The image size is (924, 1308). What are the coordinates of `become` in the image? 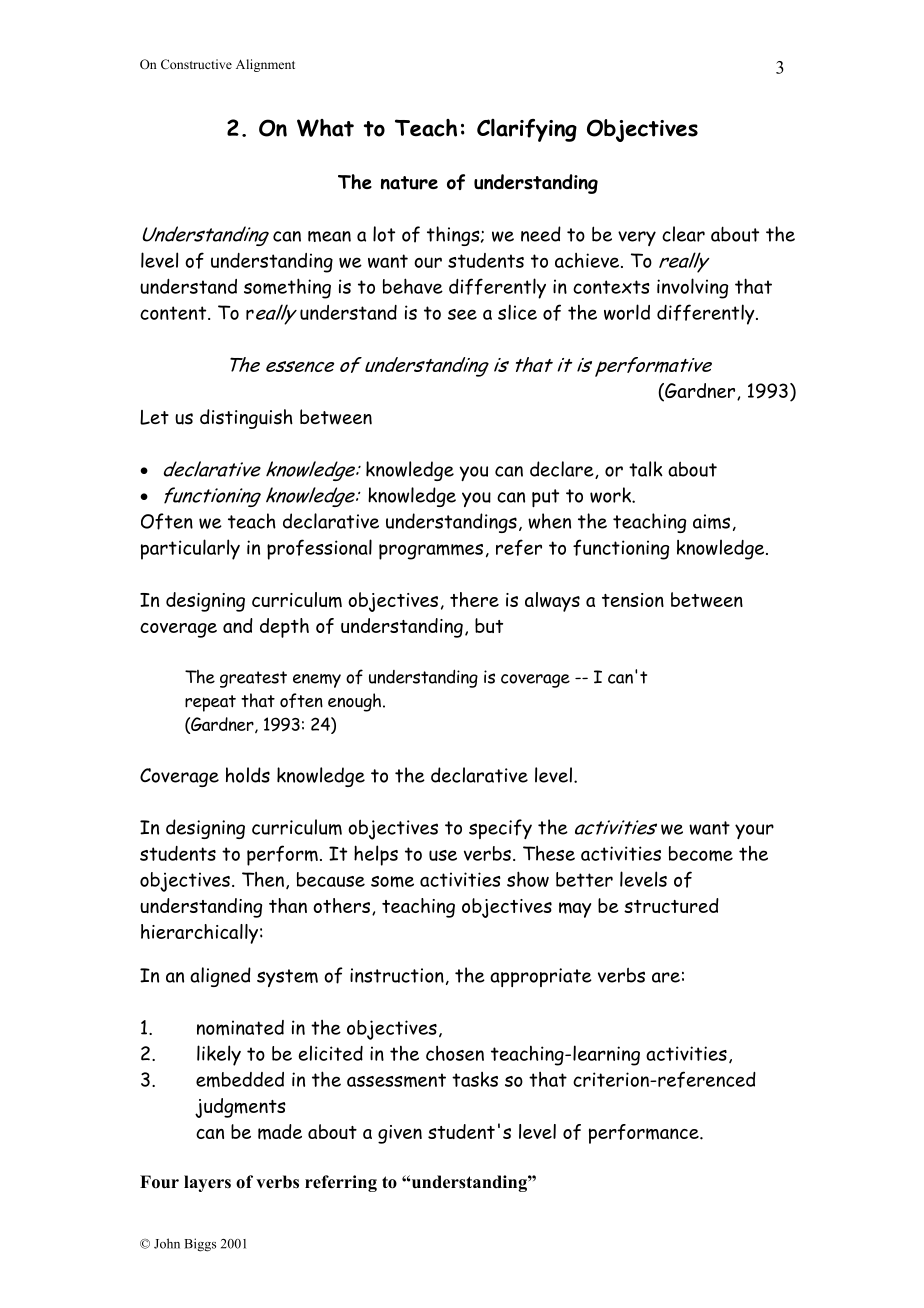 It's located at (701, 853).
